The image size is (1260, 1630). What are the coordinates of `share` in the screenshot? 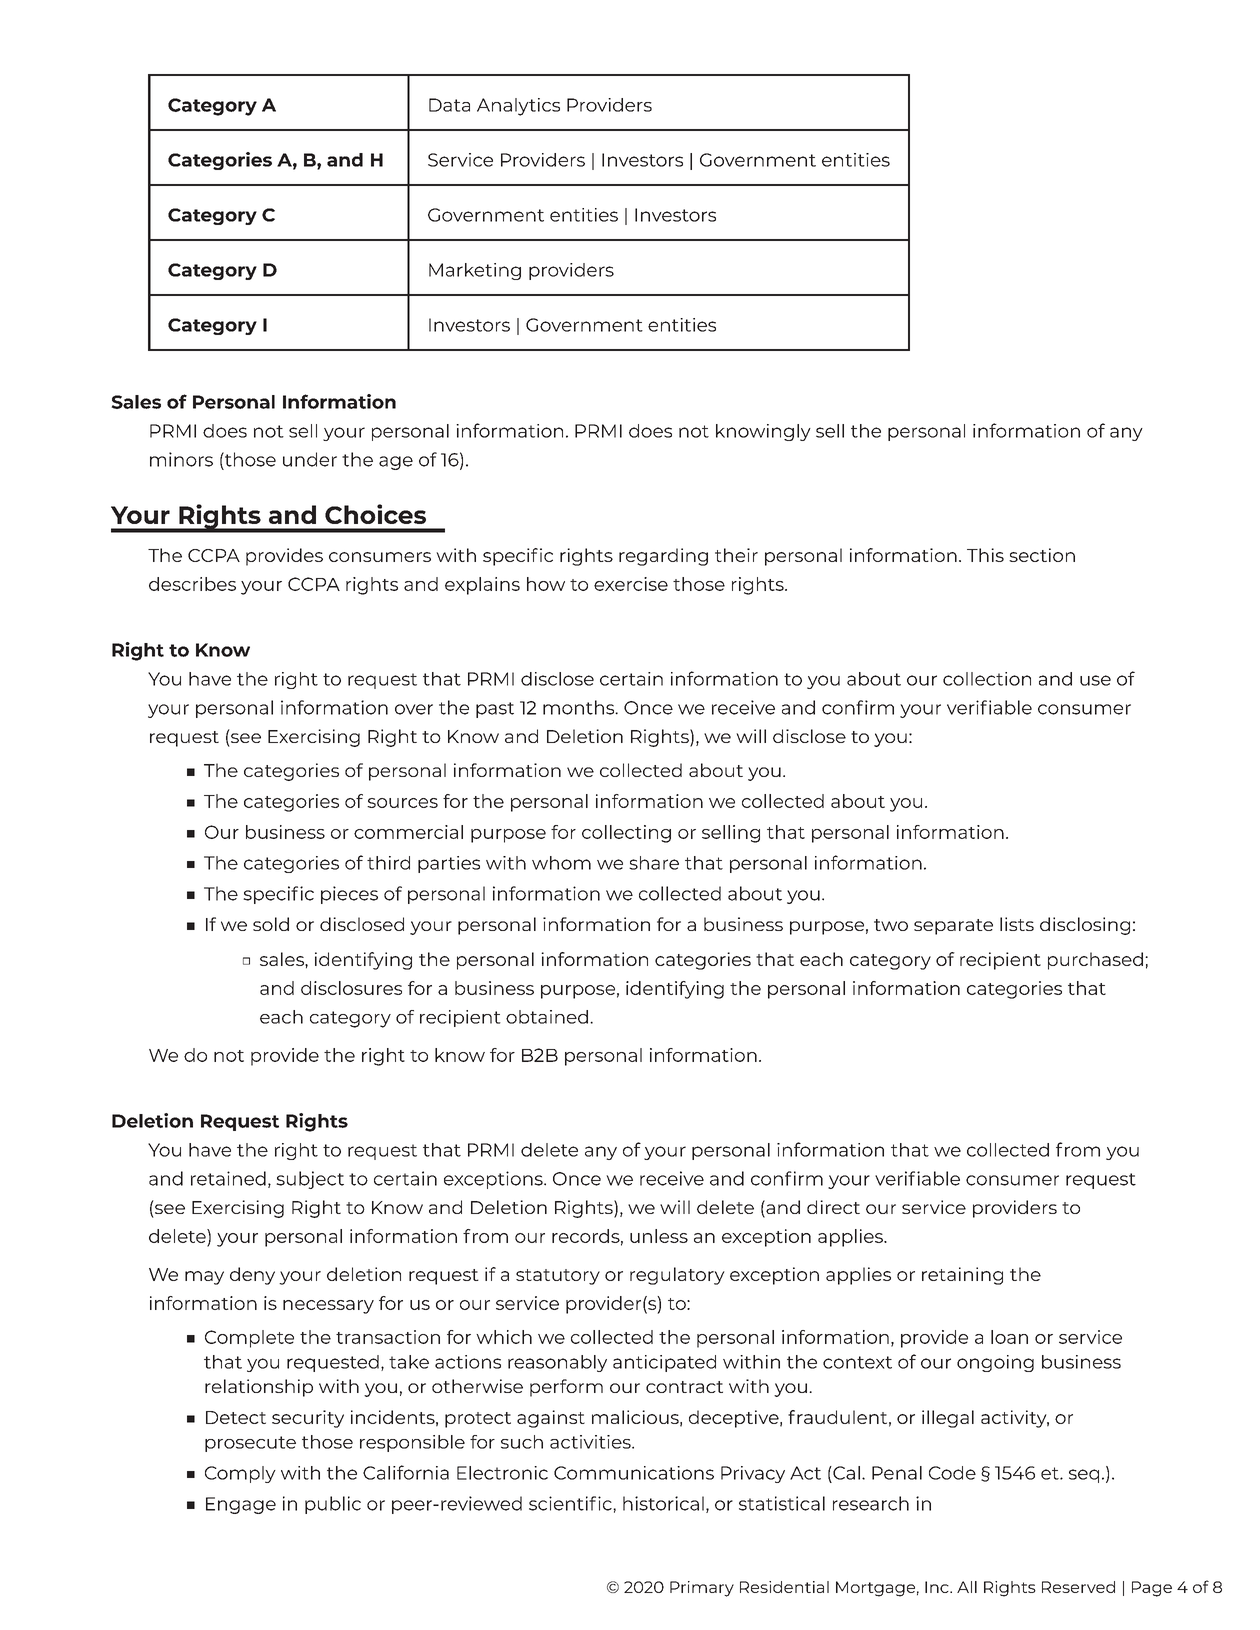 It's located at (654, 863).
